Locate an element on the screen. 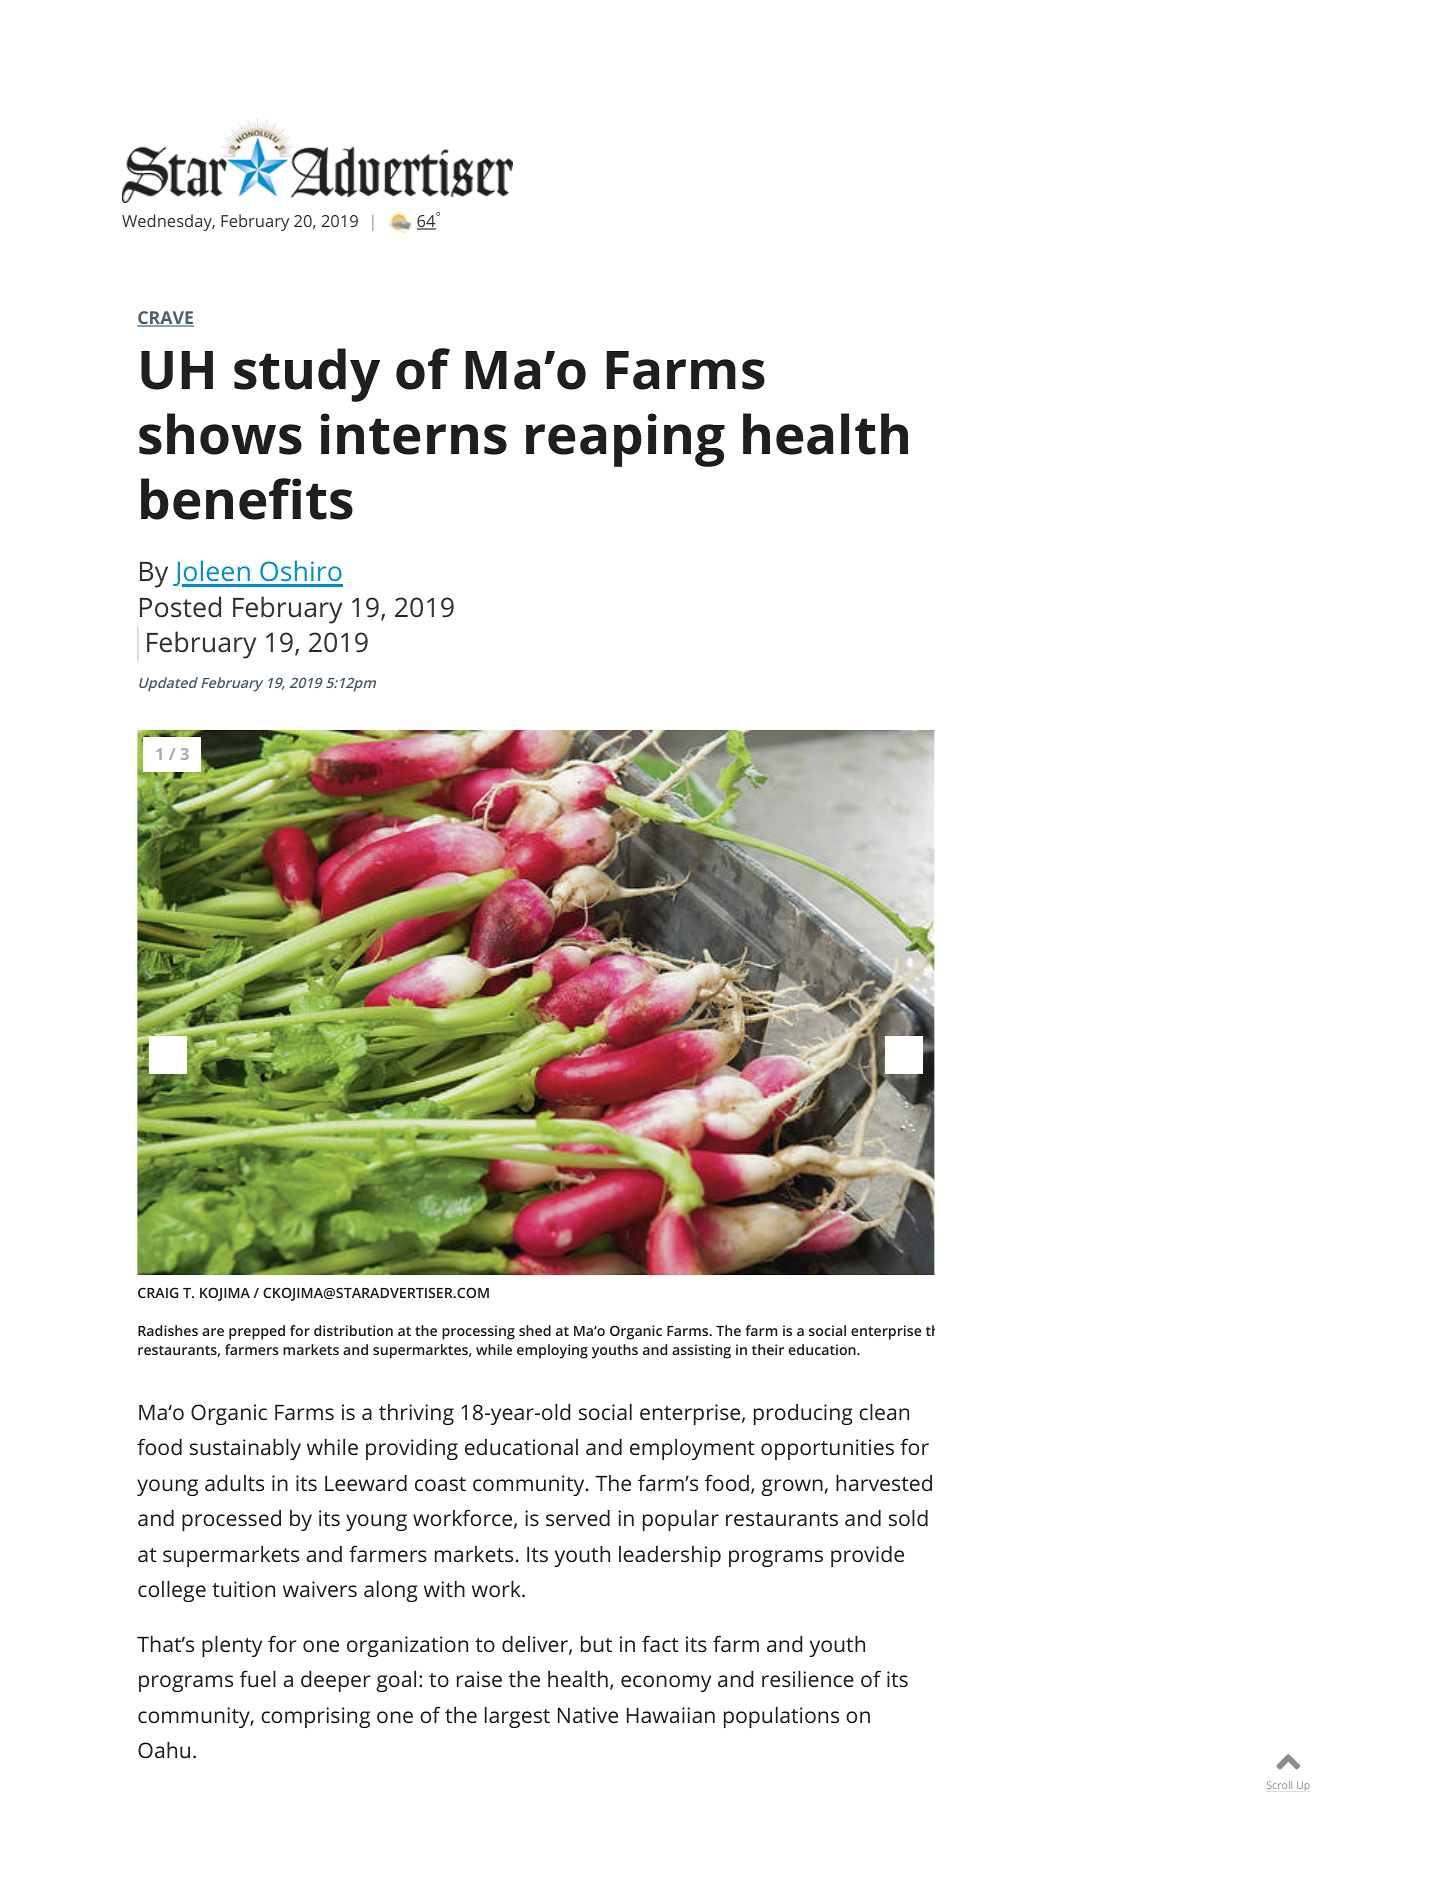  their is located at coordinates (768, 1349).
